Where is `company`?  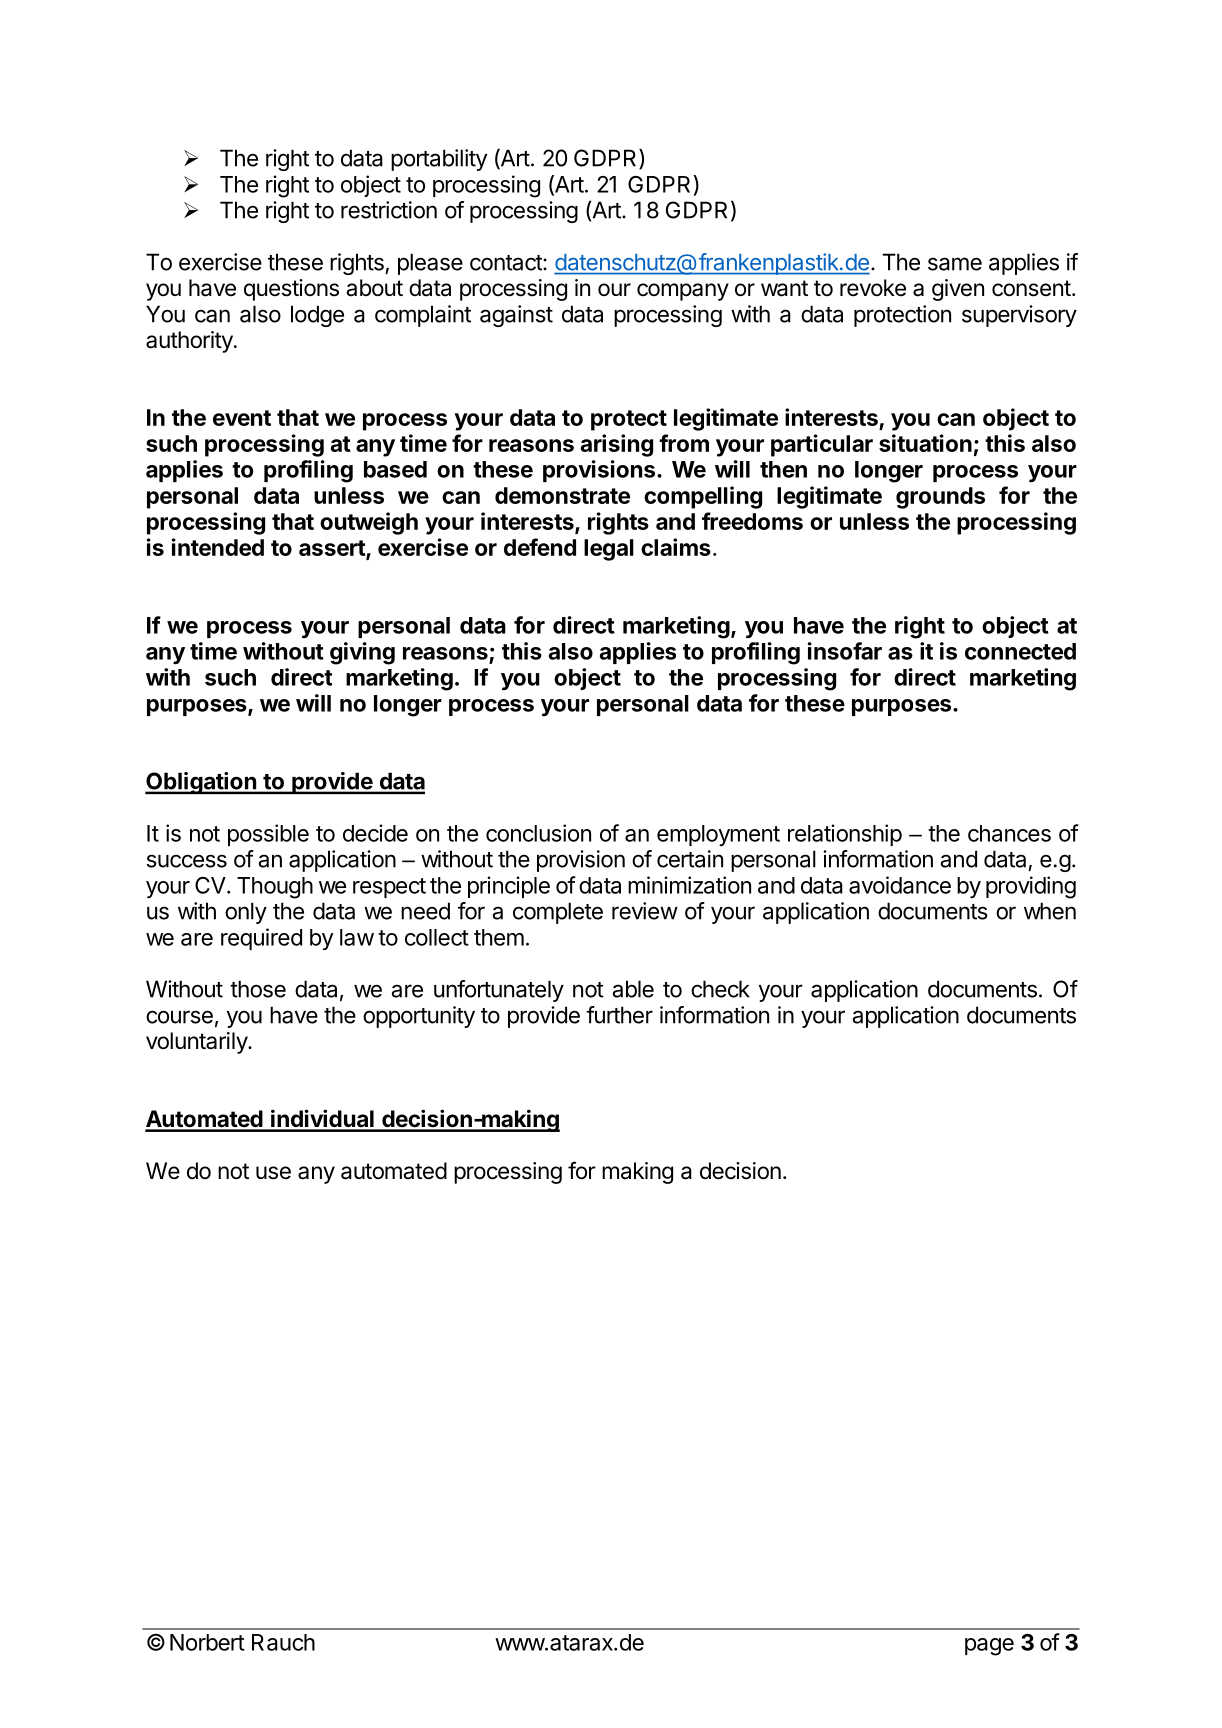 company is located at coordinates (683, 292).
